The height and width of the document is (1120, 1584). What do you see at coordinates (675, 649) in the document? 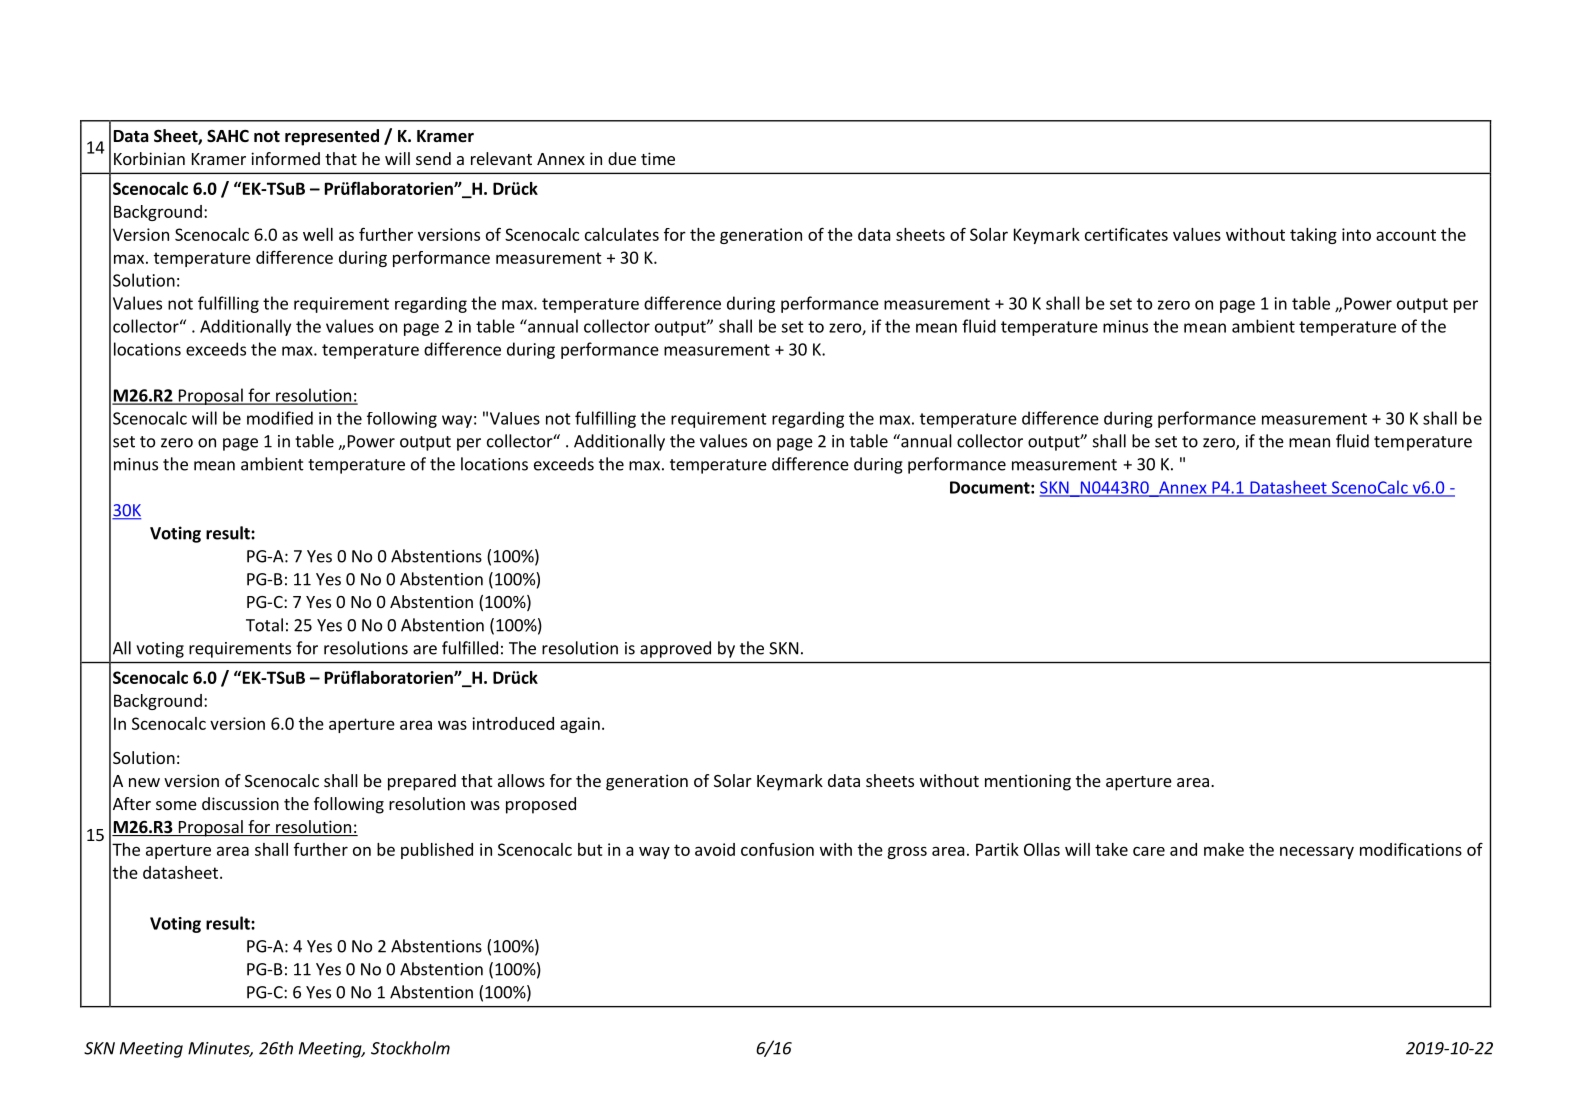
I see `approved` at bounding box center [675, 649].
